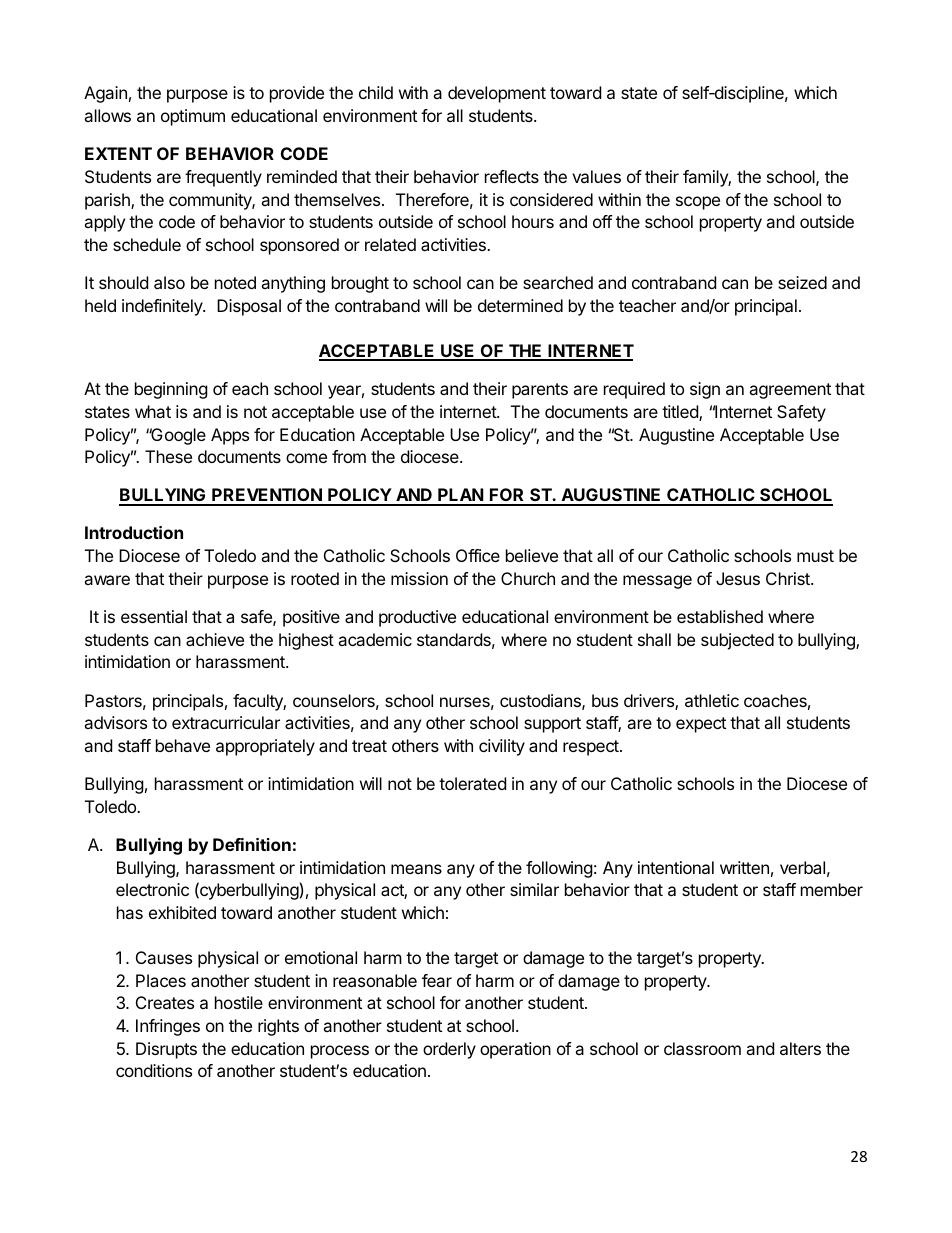  I want to click on determined, so click(520, 305).
